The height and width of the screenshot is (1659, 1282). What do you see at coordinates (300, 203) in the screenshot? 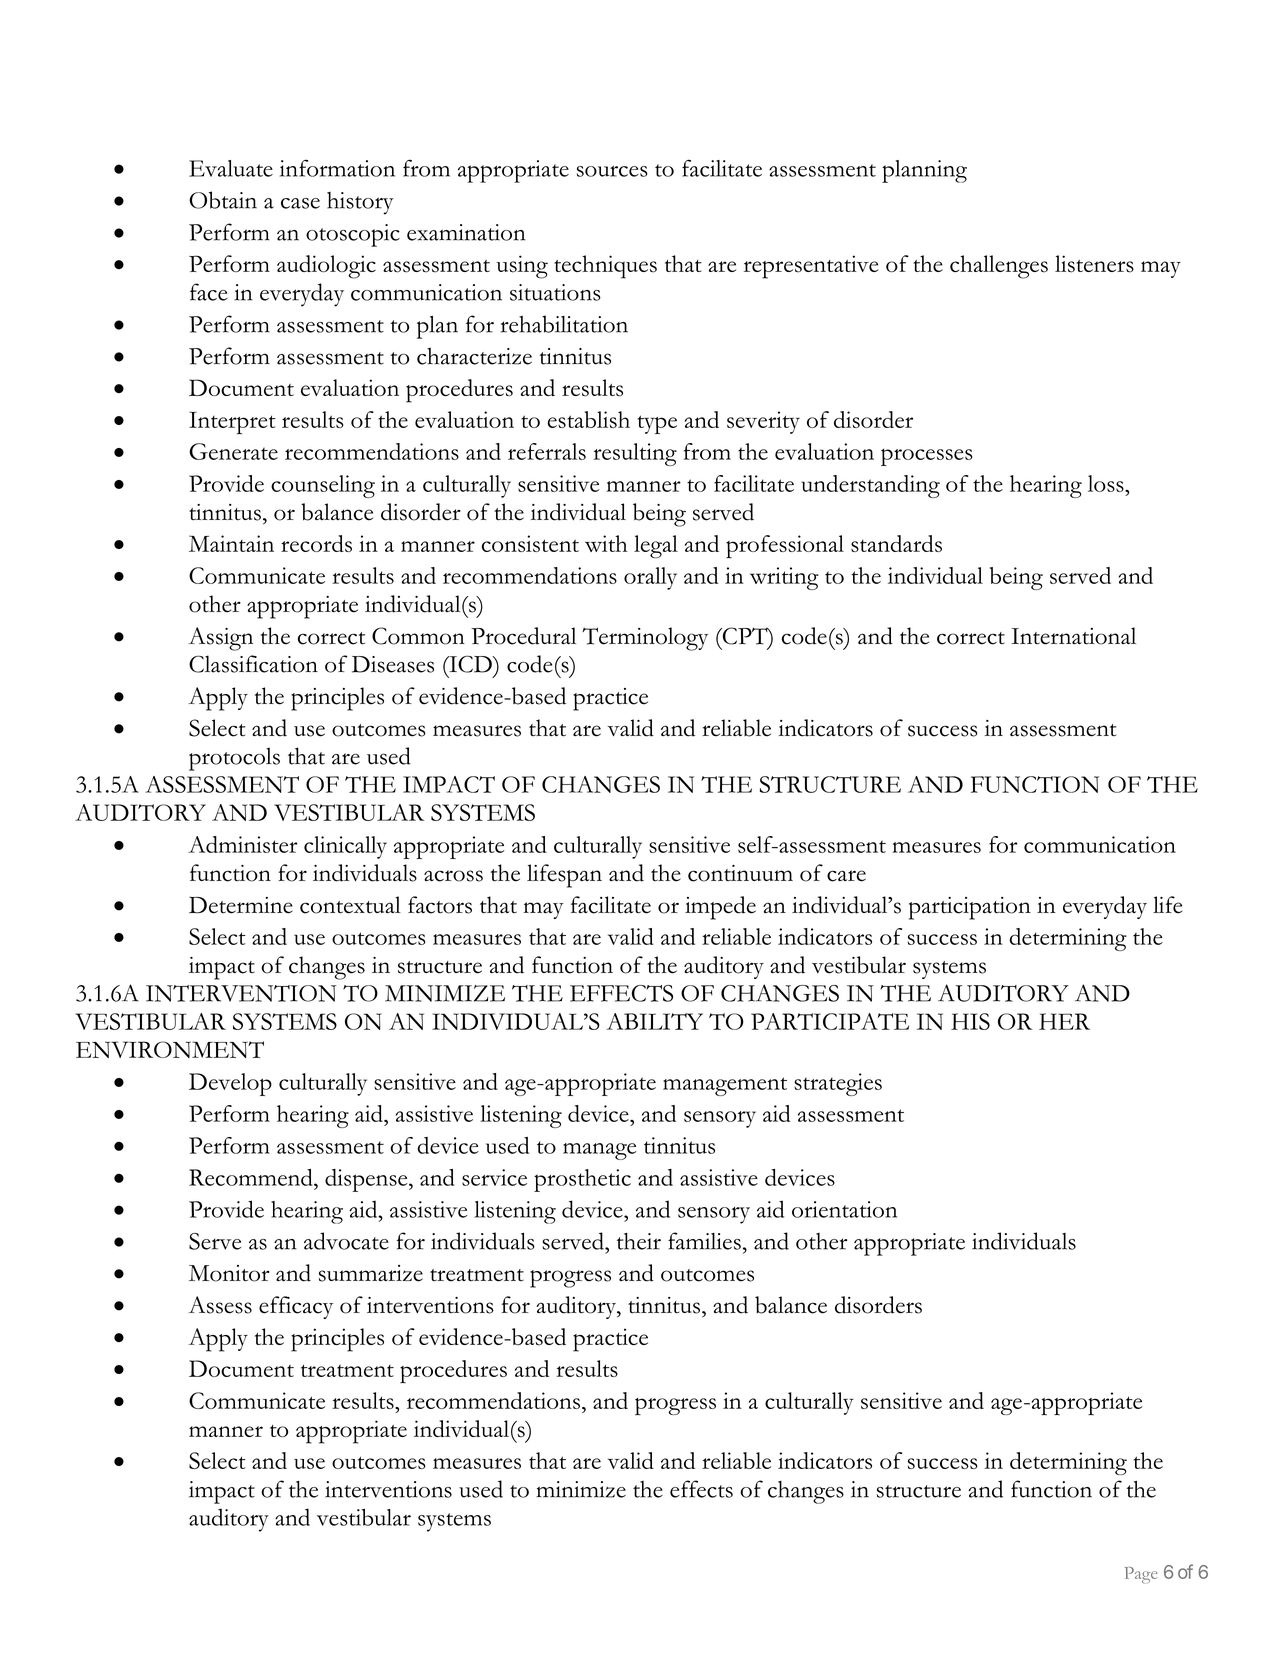
I see `case` at bounding box center [300, 203].
